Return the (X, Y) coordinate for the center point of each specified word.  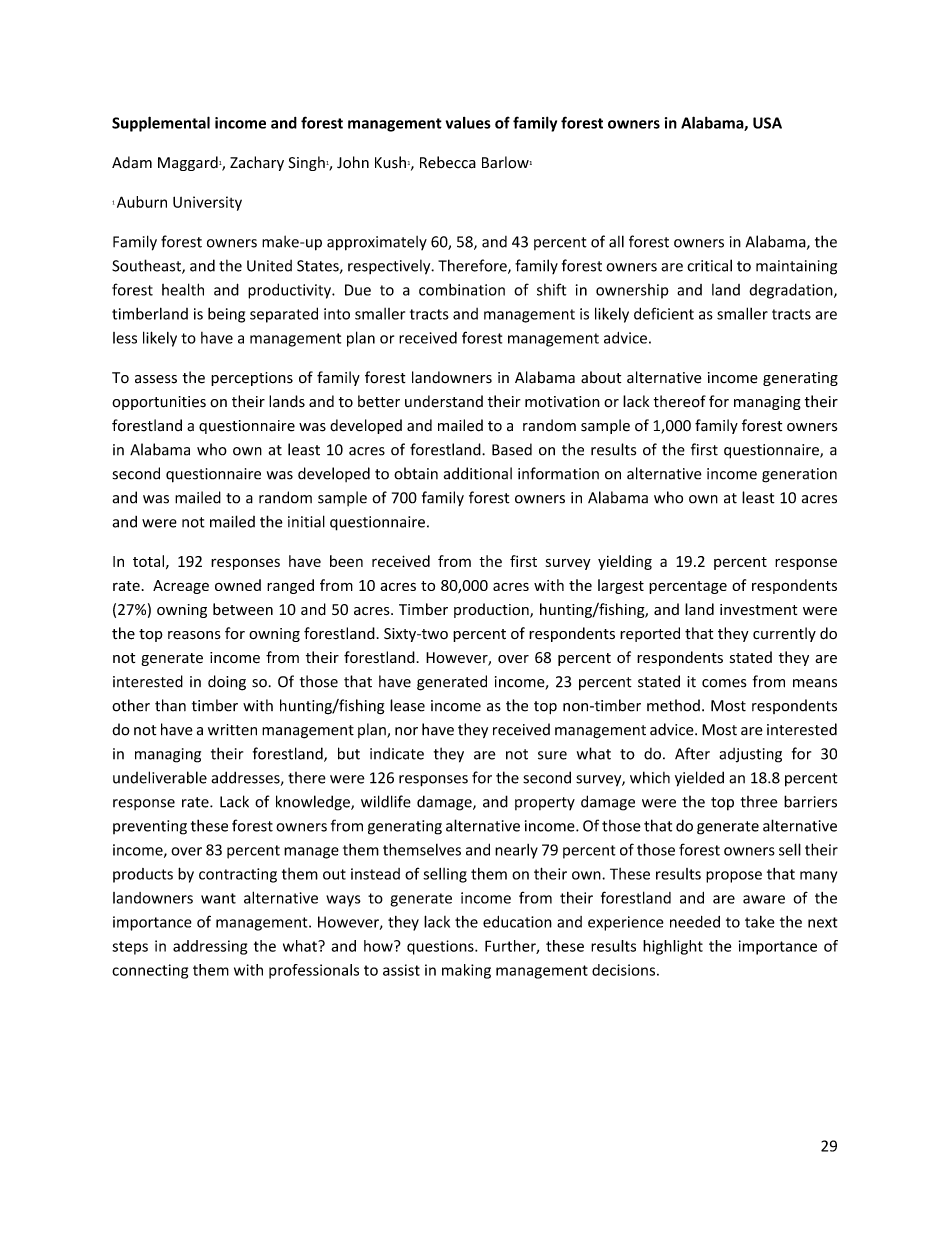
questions (441, 947)
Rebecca (448, 162)
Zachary (257, 163)
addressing (210, 947)
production (492, 610)
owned (238, 585)
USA (767, 123)
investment (758, 610)
